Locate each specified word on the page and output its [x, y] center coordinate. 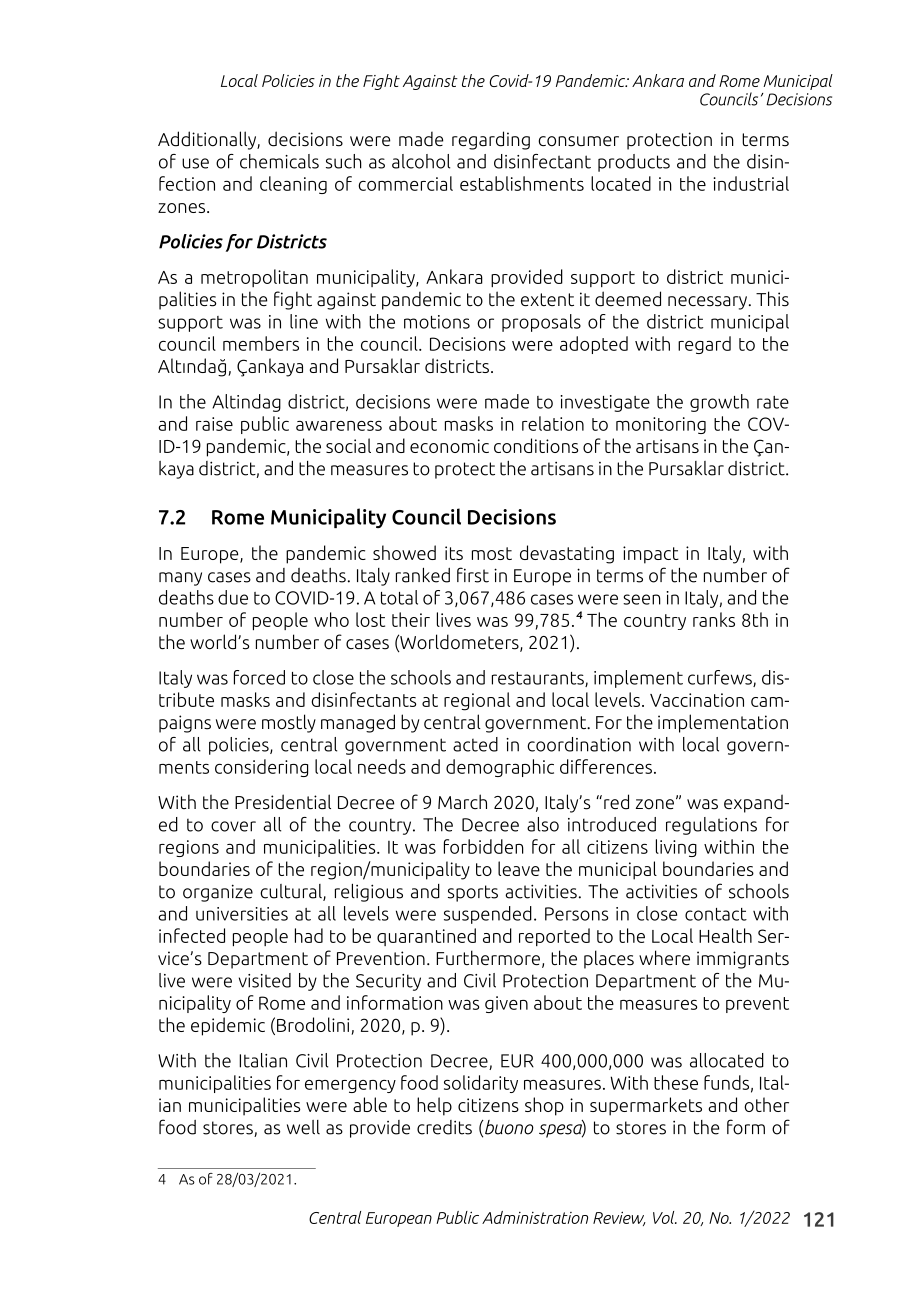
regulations [711, 826]
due [233, 597]
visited [265, 980]
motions [437, 322]
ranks [714, 619]
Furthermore [488, 958]
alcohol [421, 161]
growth [719, 403]
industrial [751, 183]
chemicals [279, 161]
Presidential [283, 802]
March [462, 802]
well [303, 1127]
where [664, 957]
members [261, 343]
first [473, 575]
